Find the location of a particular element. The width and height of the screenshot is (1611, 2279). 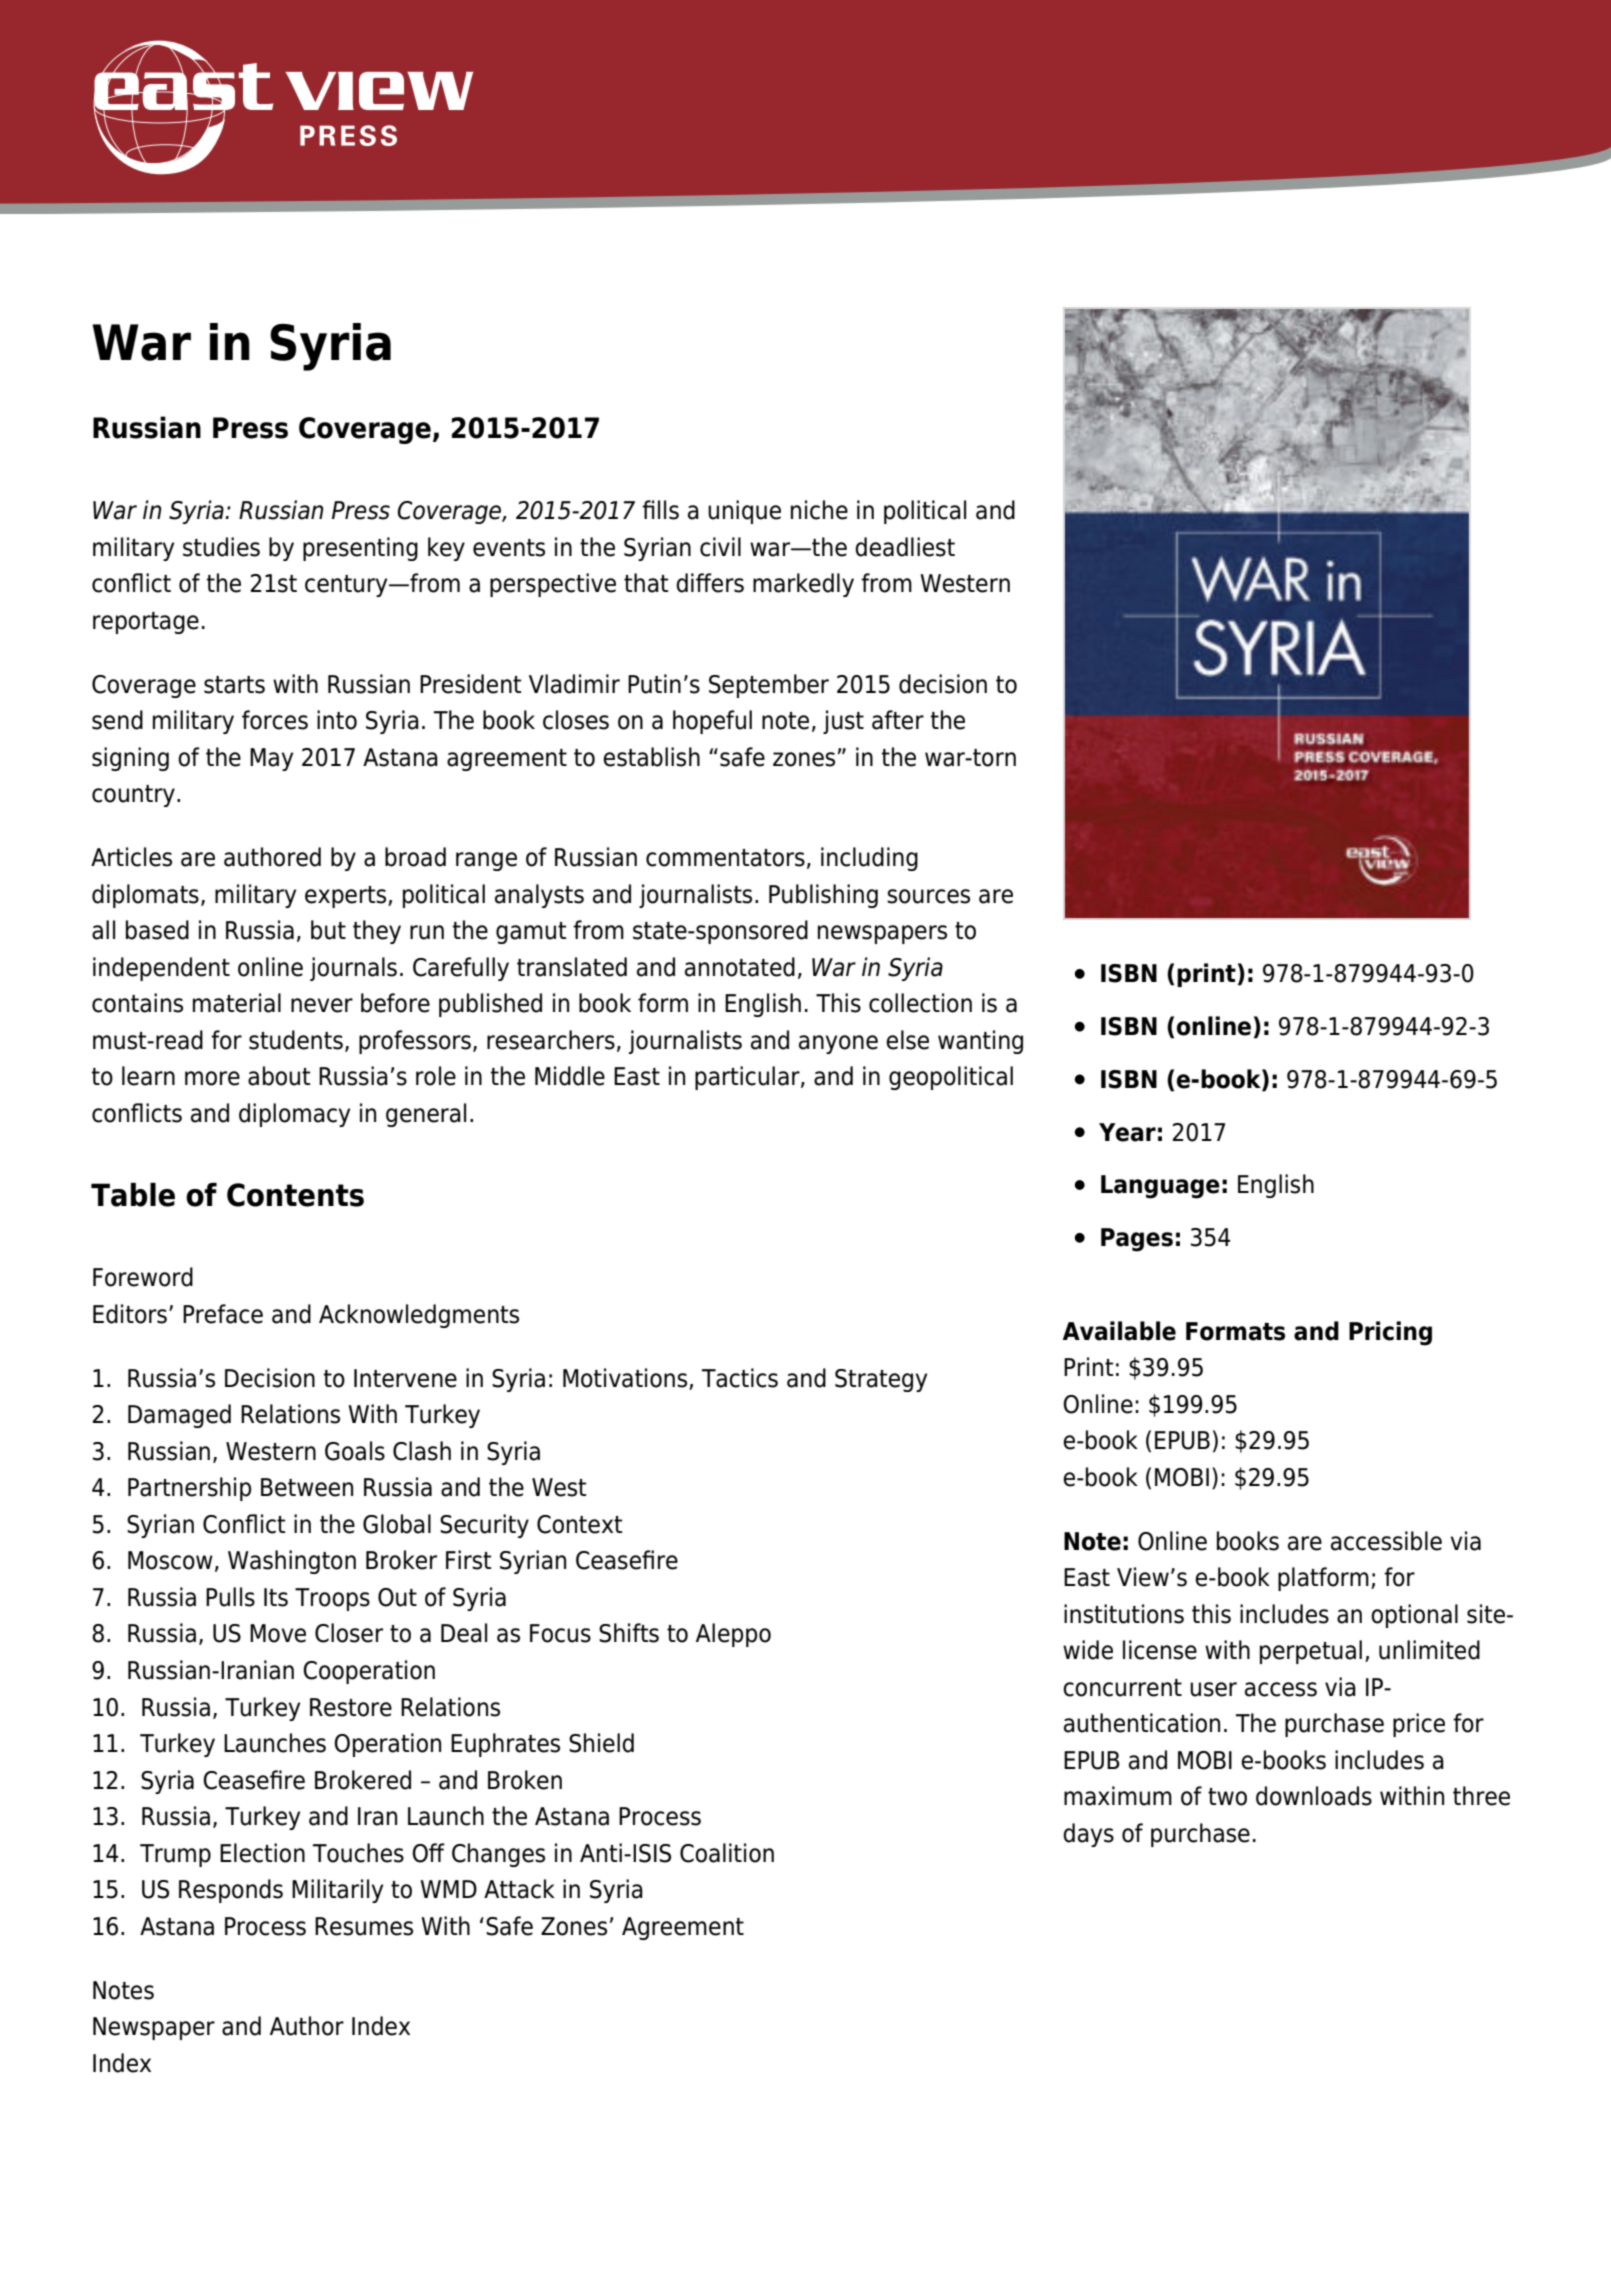

optional is located at coordinates (1414, 1616).
